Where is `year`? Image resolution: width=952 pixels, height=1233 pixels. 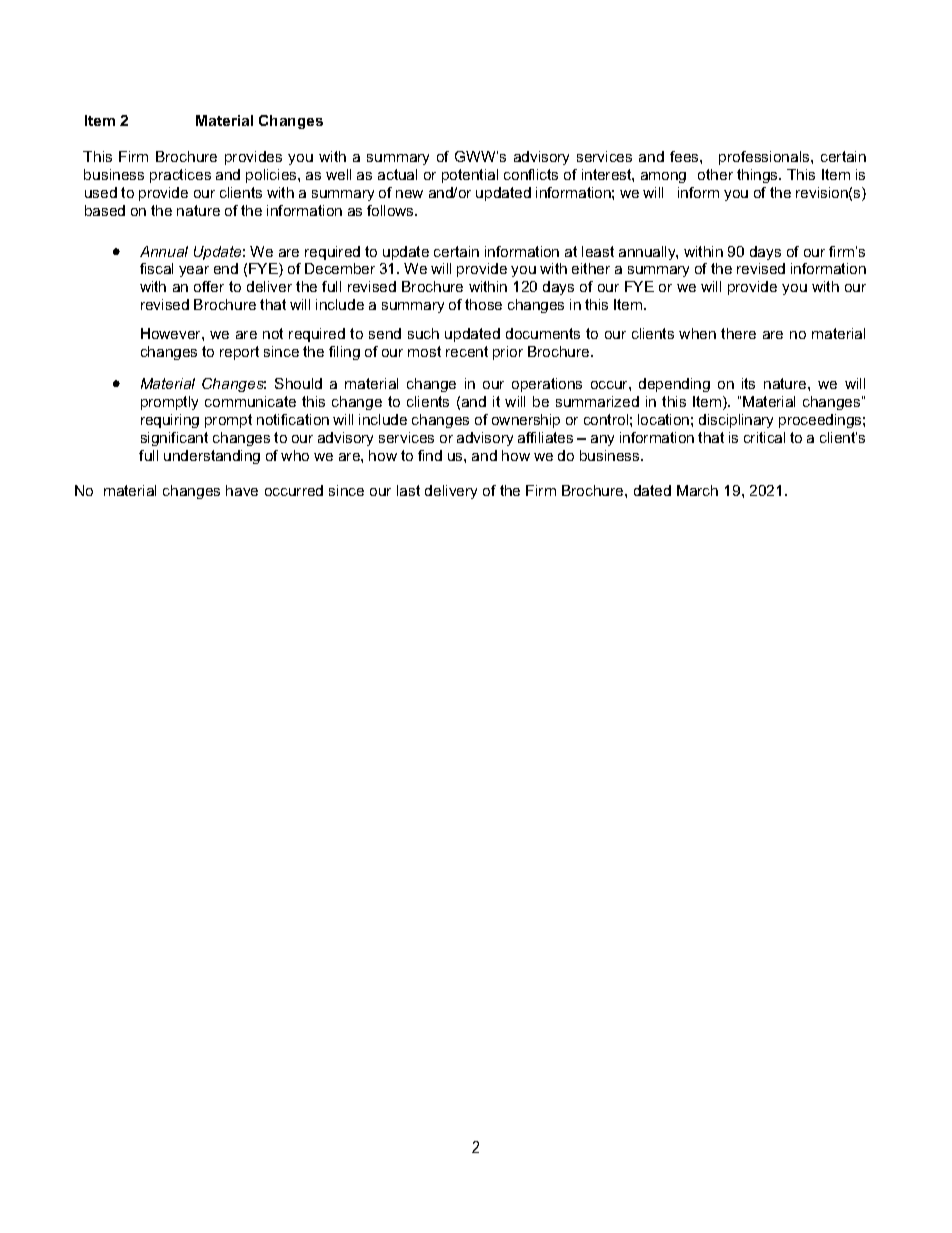
year is located at coordinates (194, 271).
